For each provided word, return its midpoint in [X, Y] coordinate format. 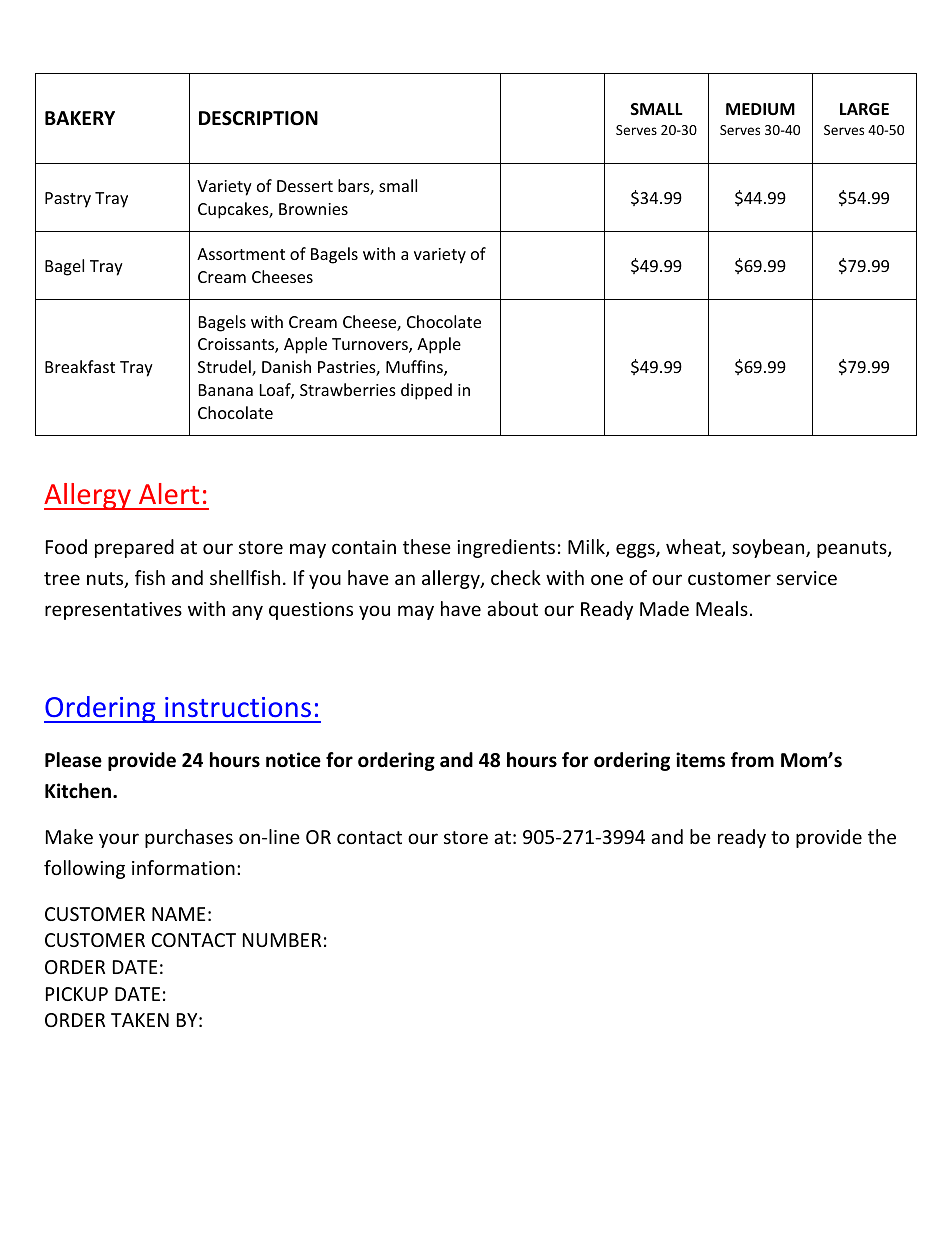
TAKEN [140, 1020]
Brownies [313, 209]
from [752, 760]
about [512, 608]
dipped [426, 391]
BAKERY [80, 118]
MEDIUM [760, 109]
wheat [694, 548]
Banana [226, 390]
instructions [238, 707]
